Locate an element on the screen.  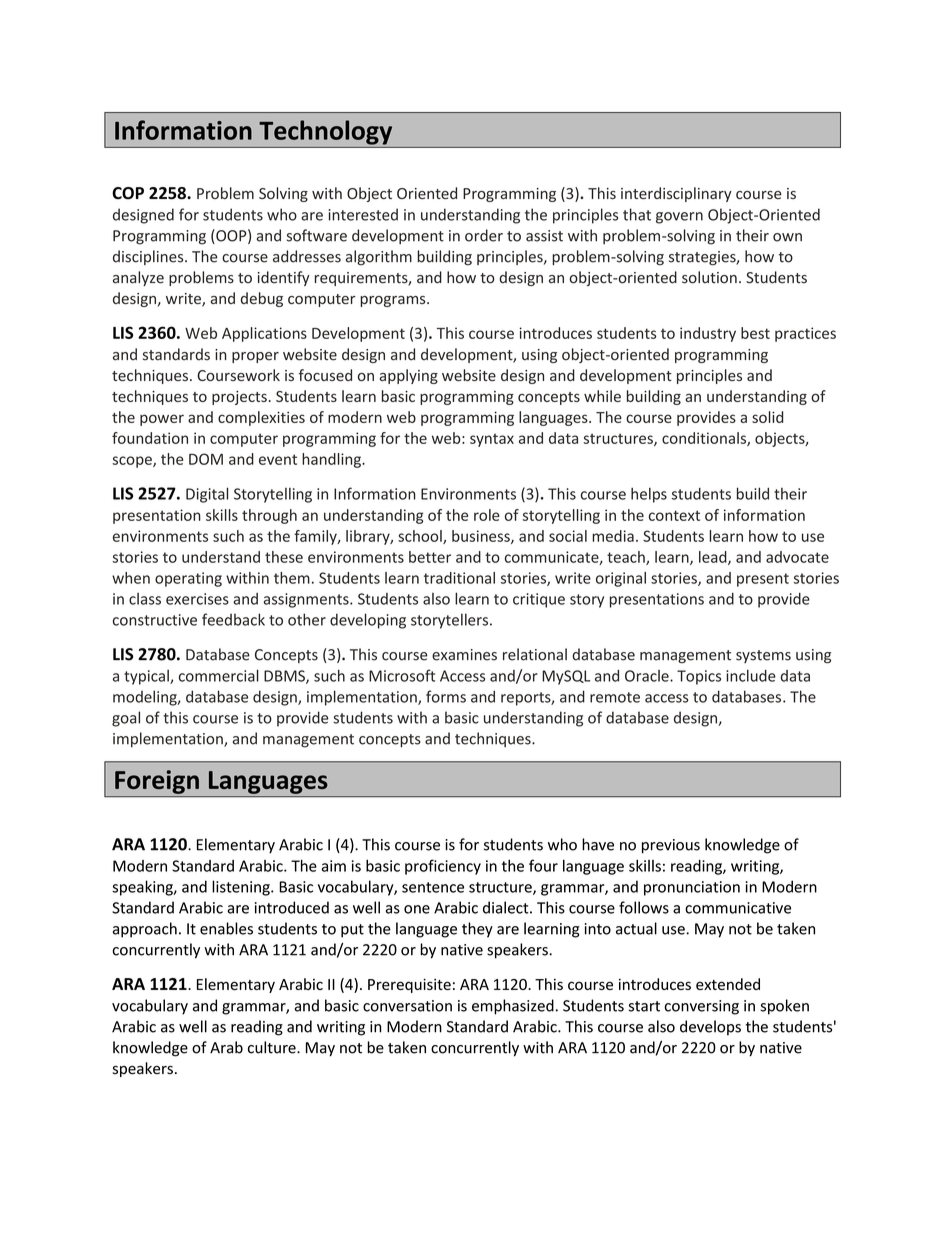
culture is located at coordinates (273, 1047).
